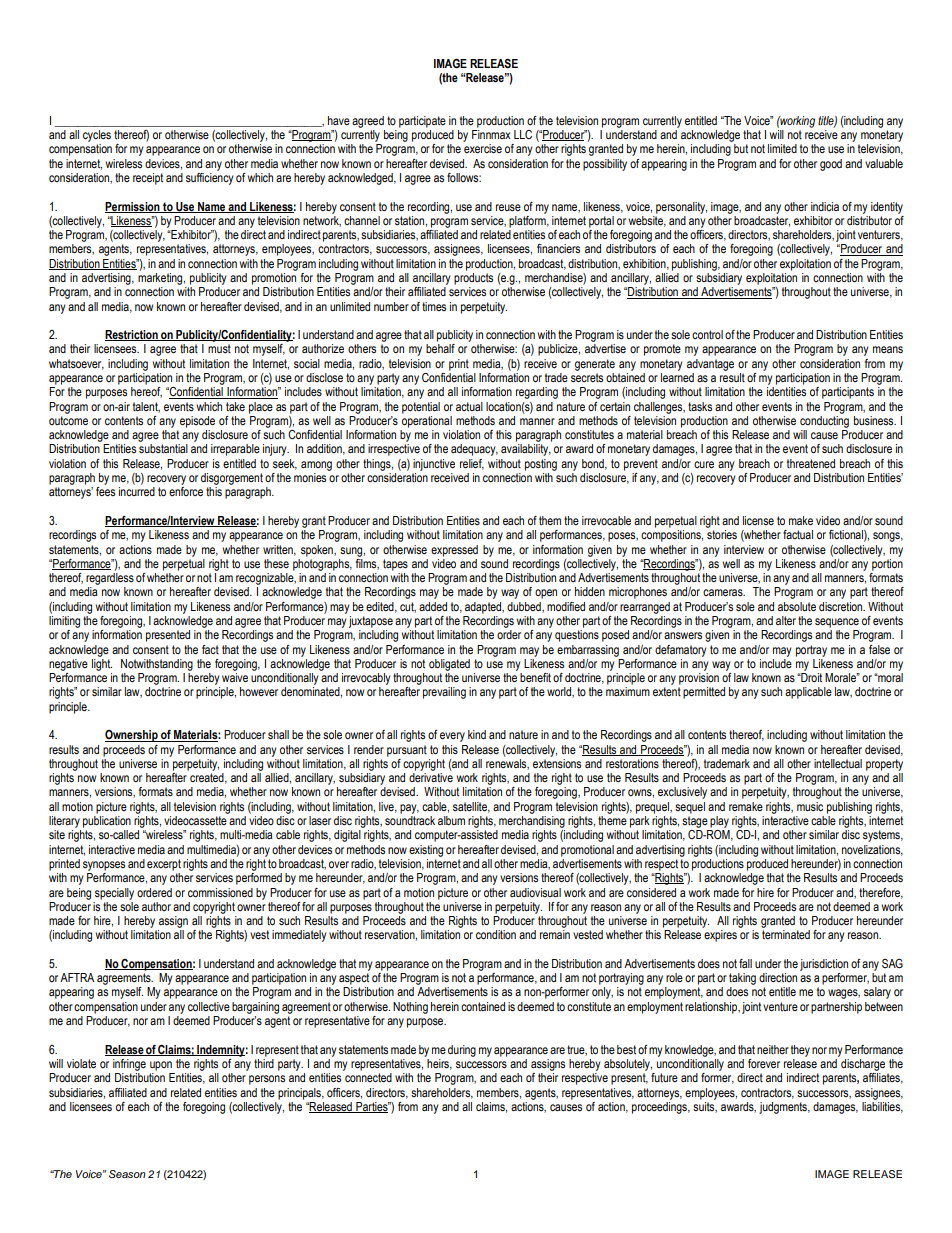 The width and height of the page is (952, 1233). What do you see at coordinates (127, 1174) in the page?
I see `Season` at bounding box center [127, 1174].
